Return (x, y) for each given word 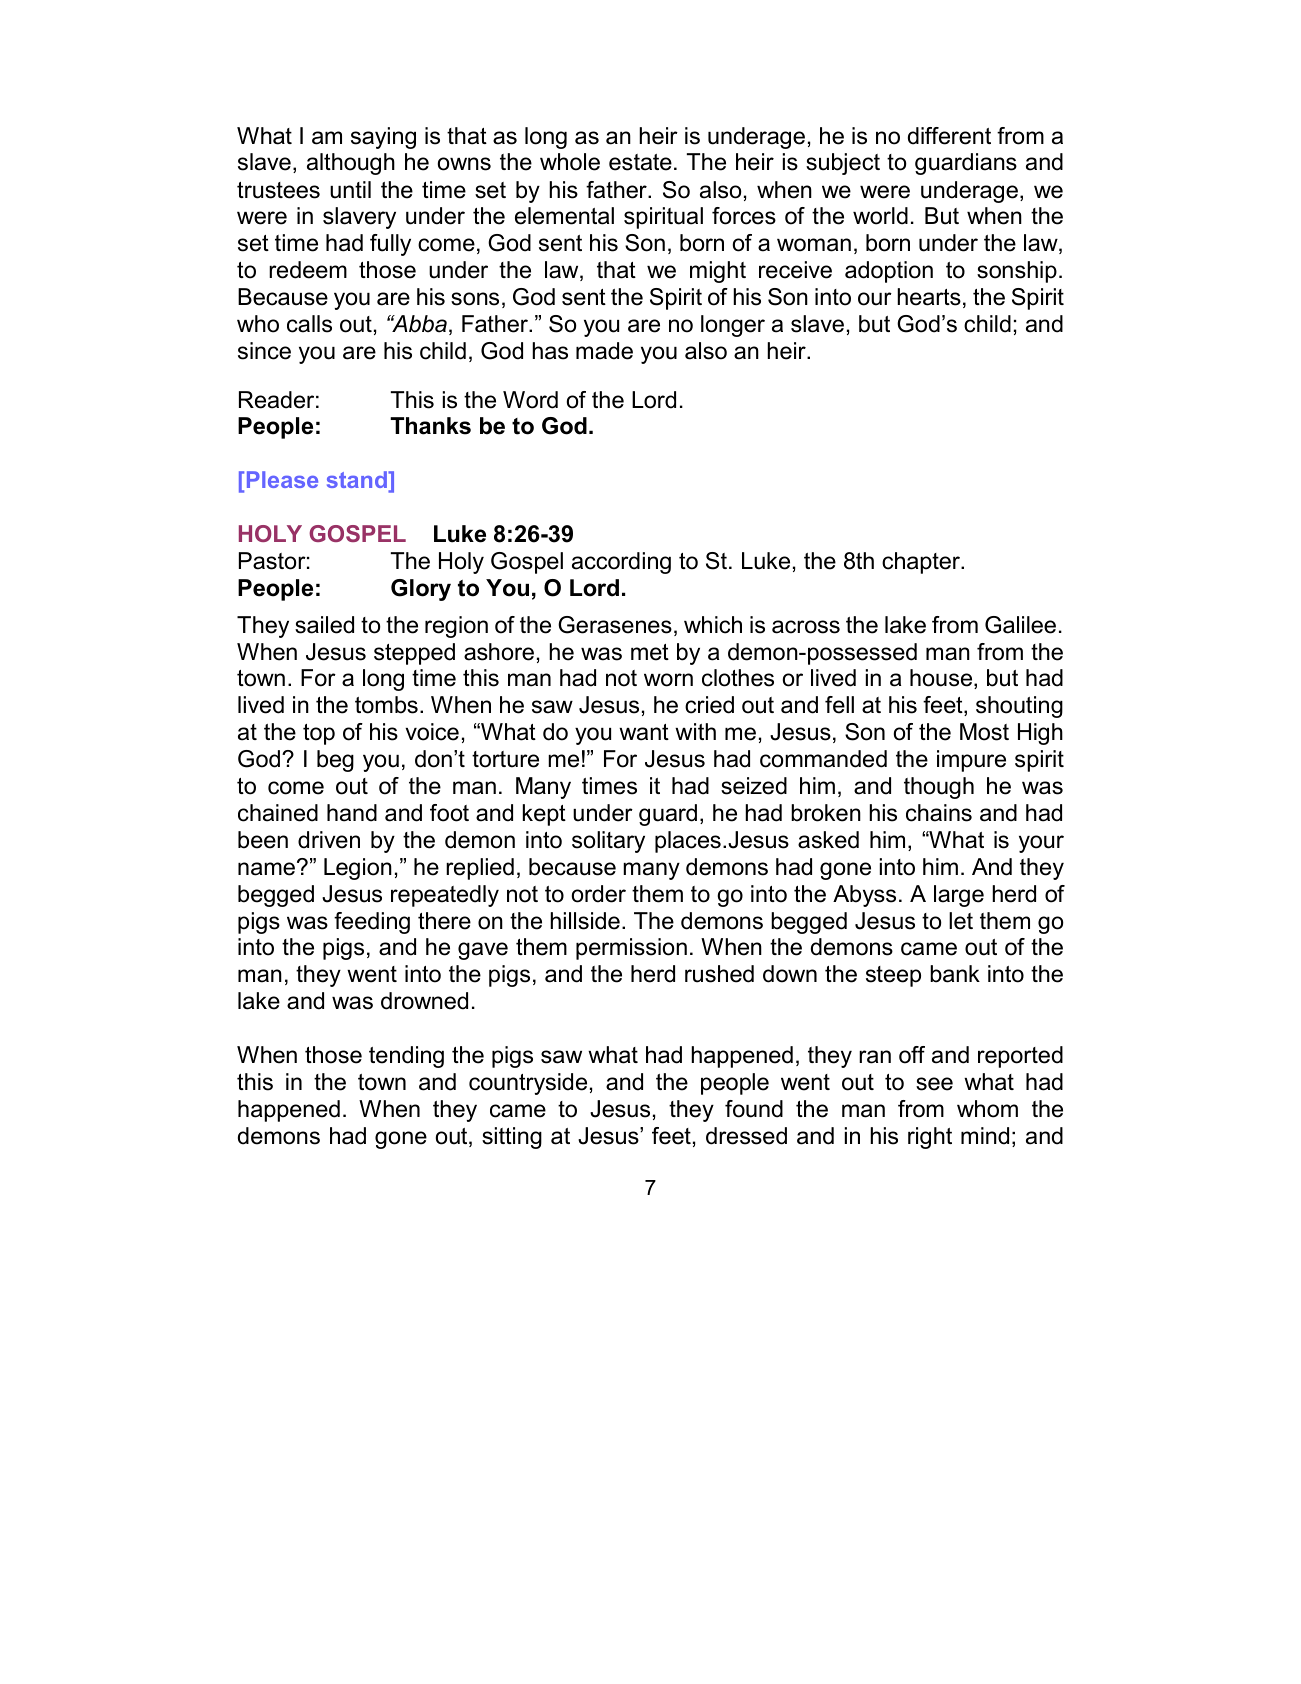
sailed (324, 625)
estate (640, 162)
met (650, 652)
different (949, 136)
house (942, 679)
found (754, 1109)
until (350, 190)
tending (406, 1057)
